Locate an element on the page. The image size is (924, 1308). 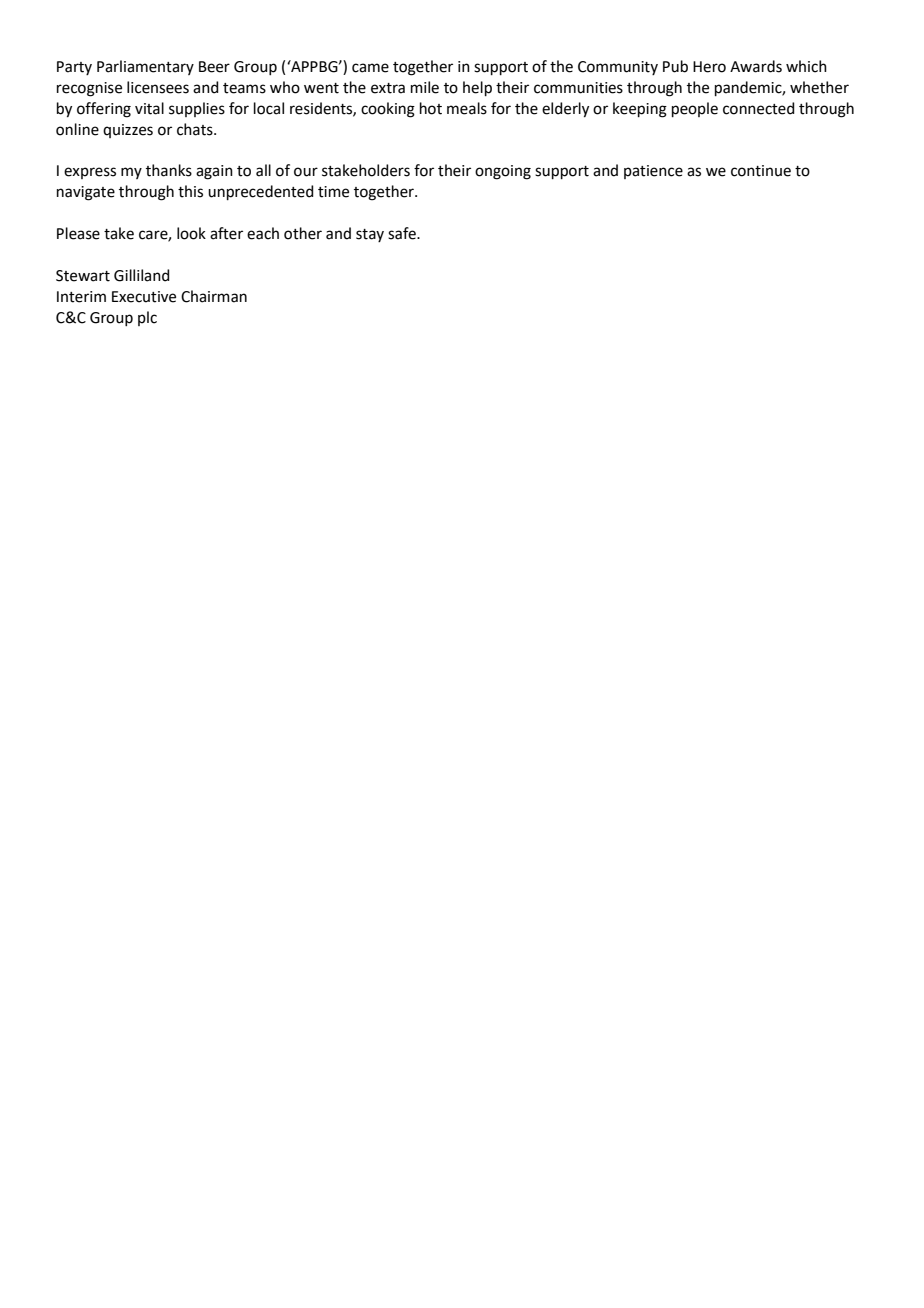
safe is located at coordinates (403, 233).
